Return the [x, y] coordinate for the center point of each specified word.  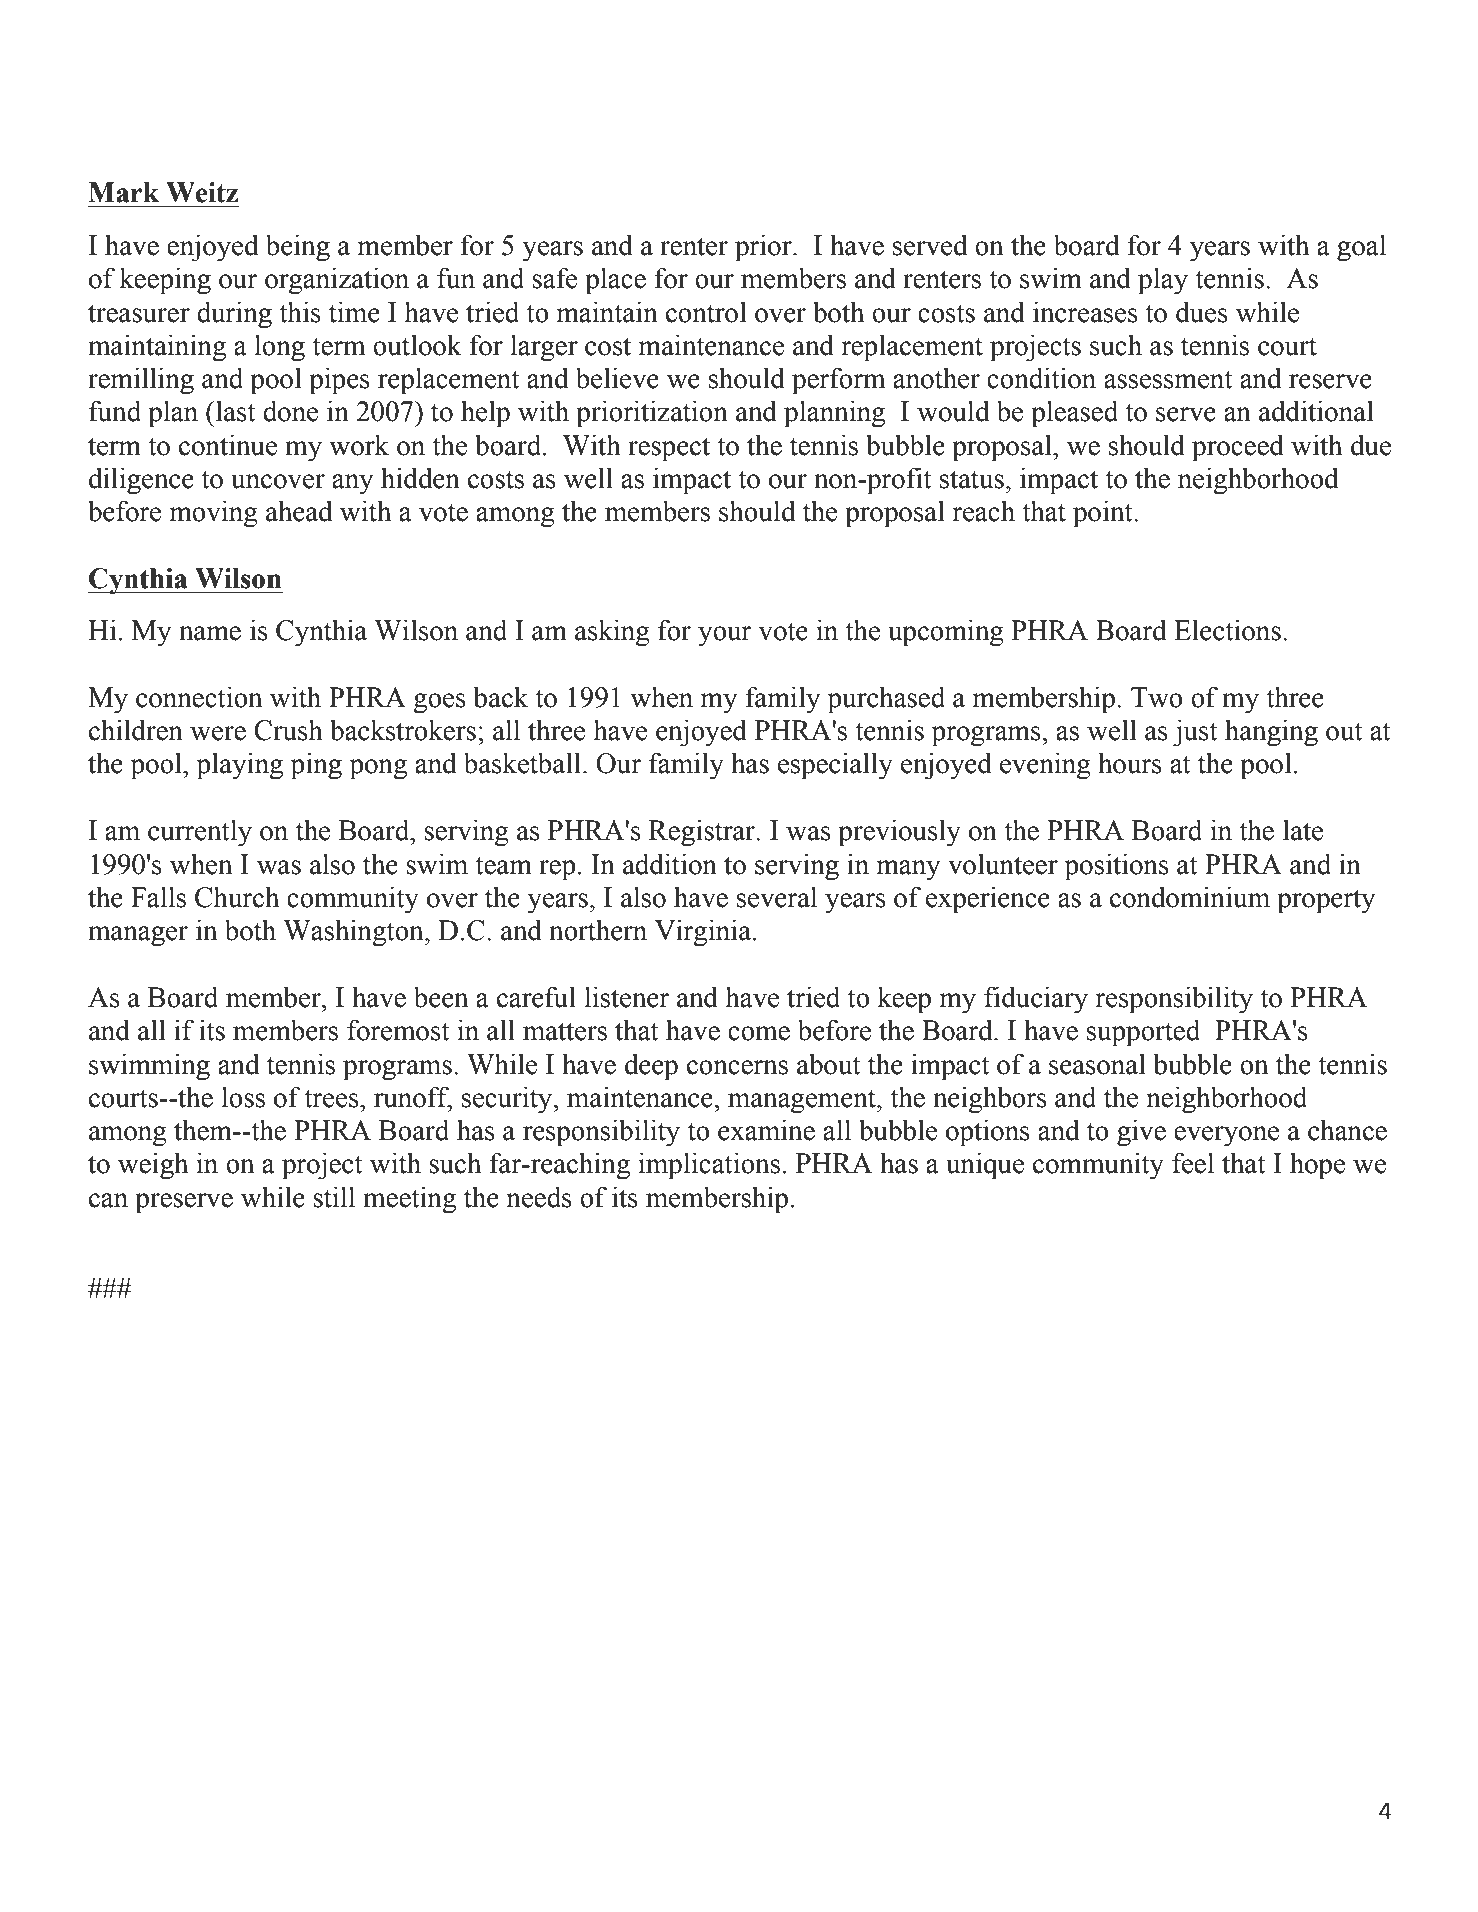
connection [199, 697]
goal [1361, 248]
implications [709, 1166]
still [334, 1197]
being [298, 247]
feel [1193, 1163]
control [706, 312]
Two [1157, 697]
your [725, 636]
